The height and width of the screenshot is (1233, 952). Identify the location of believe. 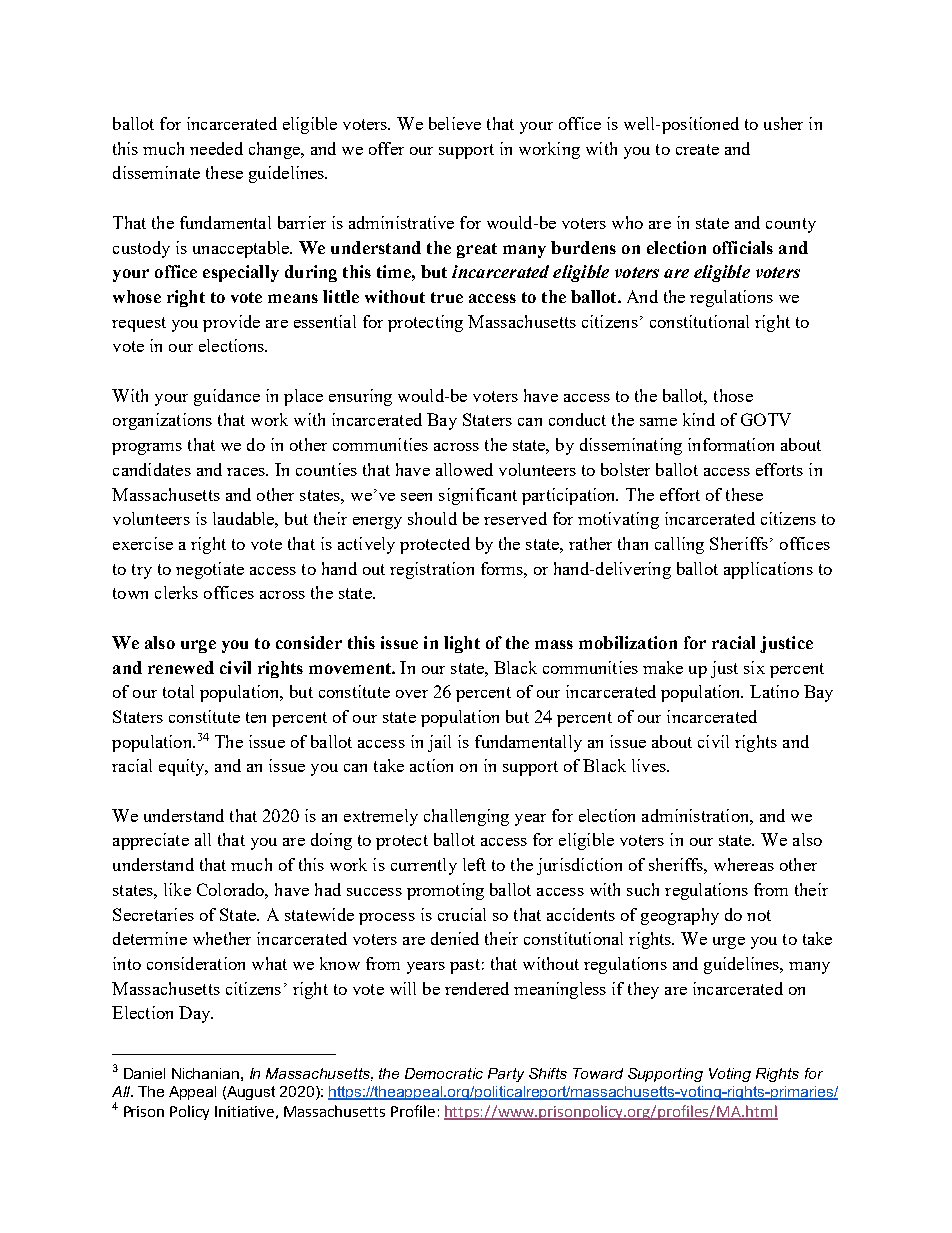
(455, 123).
